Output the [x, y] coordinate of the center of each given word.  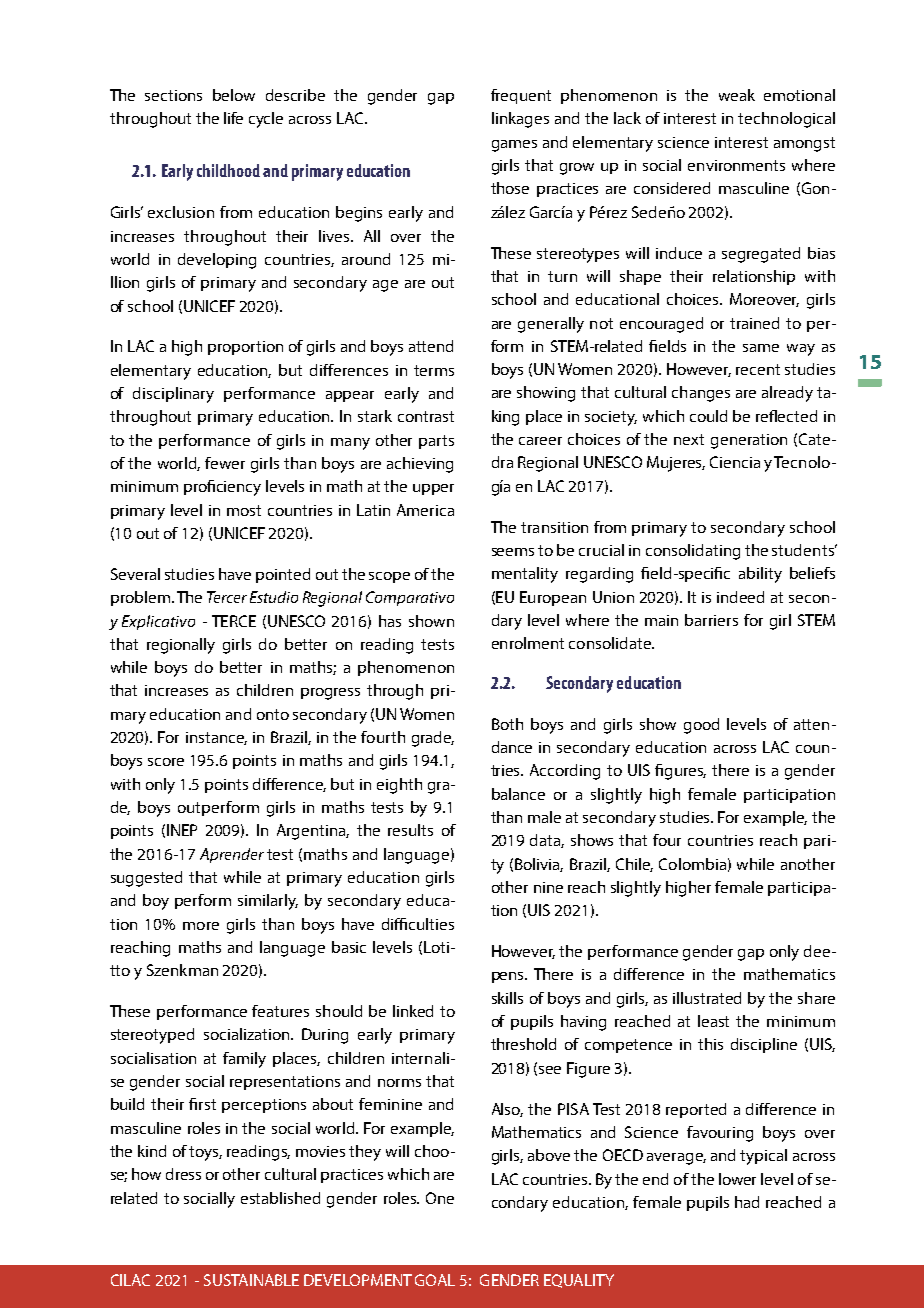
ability [760, 575]
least [713, 1021]
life [233, 118]
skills [507, 998]
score [166, 762]
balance [518, 794]
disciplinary [173, 395]
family [244, 1060]
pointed [283, 575]
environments [736, 165]
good [701, 726]
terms [434, 370]
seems [513, 552]
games [514, 146]
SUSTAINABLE [251, 1280]
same [761, 348]
